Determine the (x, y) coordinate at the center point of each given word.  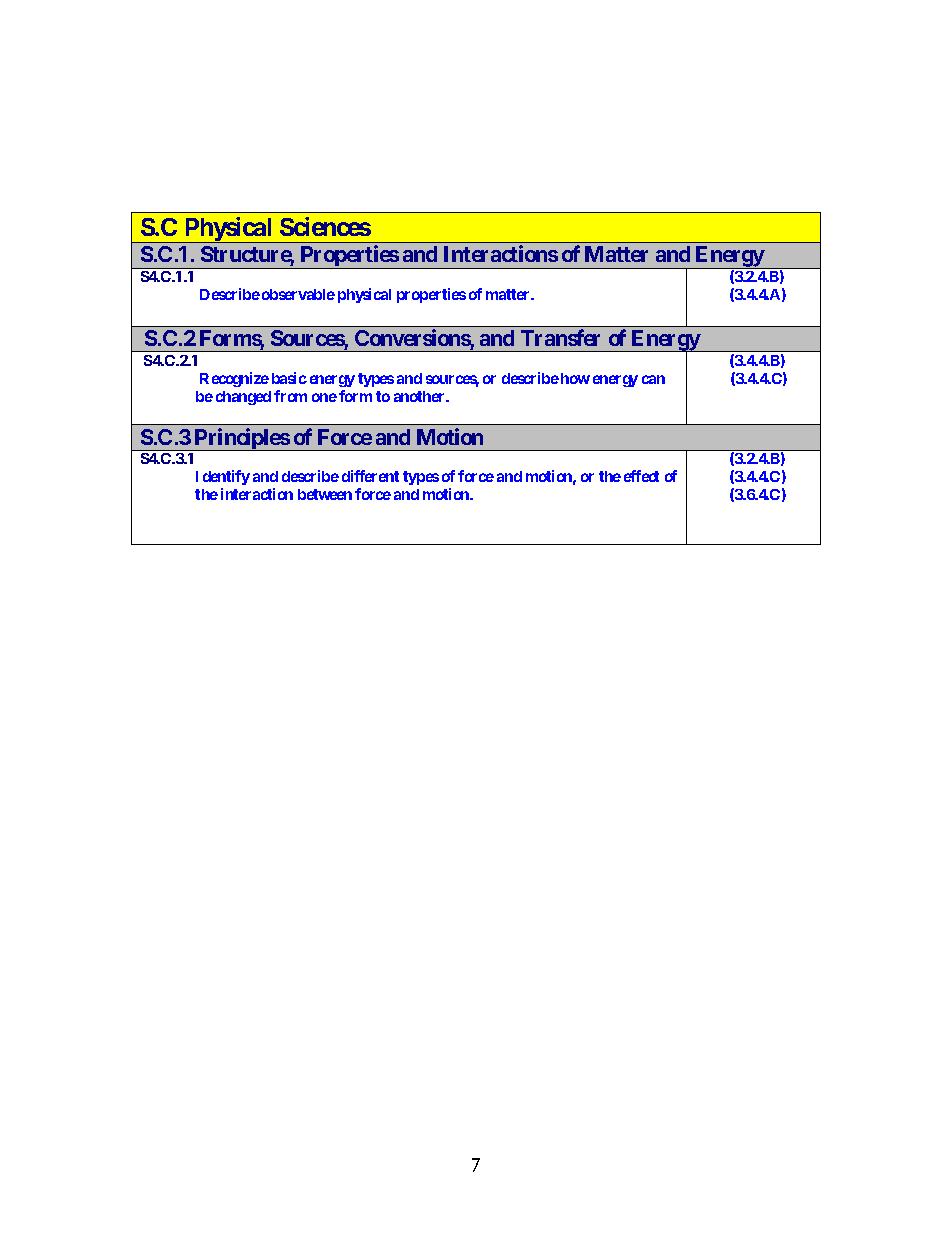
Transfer (560, 337)
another (420, 396)
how (575, 378)
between (325, 494)
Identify (223, 477)
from (290, 396)
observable (298, 294)
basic (289, 378)
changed (243, 398)
